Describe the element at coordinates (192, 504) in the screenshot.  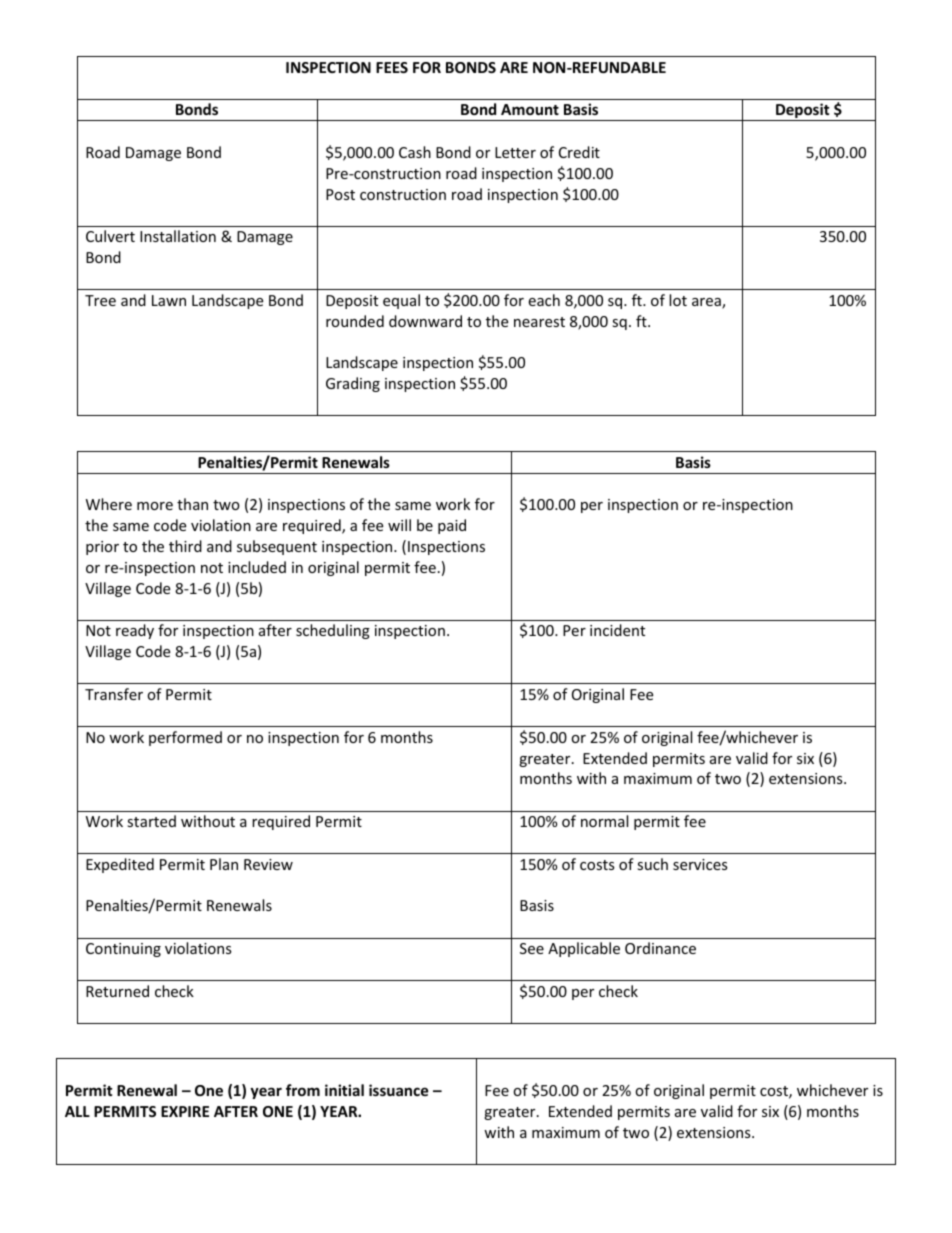
I see `than` at that location.
